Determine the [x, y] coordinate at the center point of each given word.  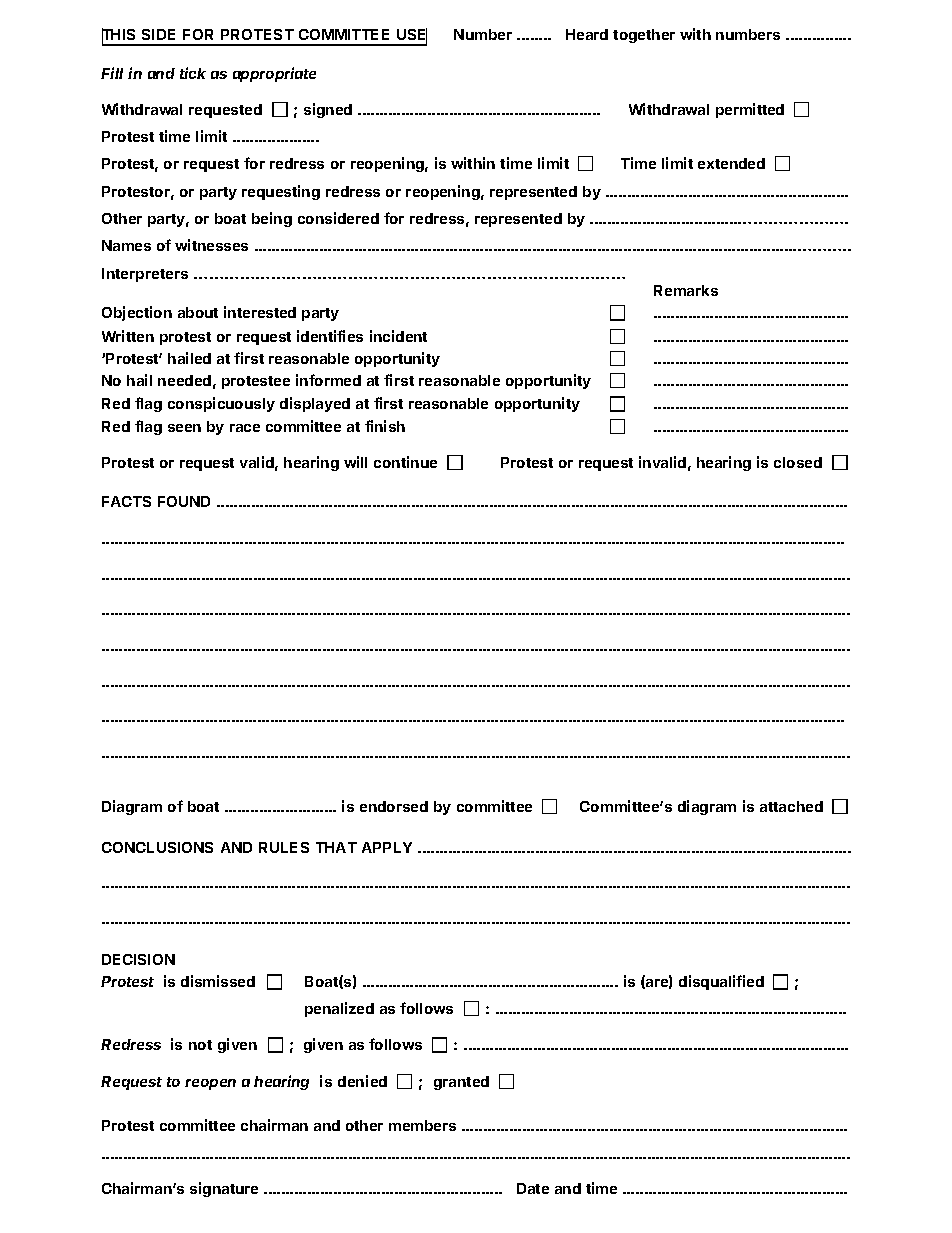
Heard [587, 34]
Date [533, 1188]
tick [193, 73]
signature [224, 1189]
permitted [750, 110]
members [422, 1125]
